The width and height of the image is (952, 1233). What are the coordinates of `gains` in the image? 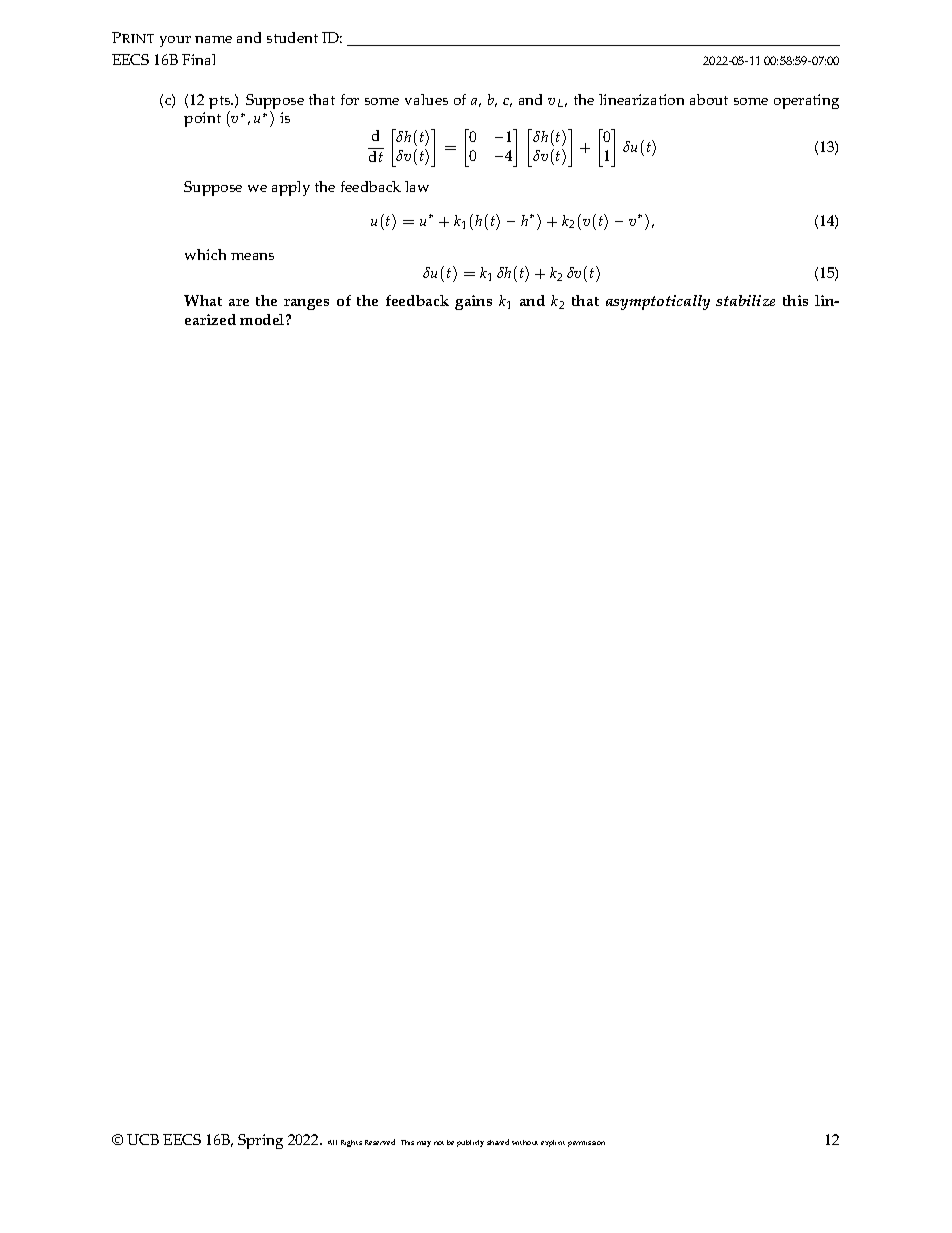 It's located at (473, 302).
